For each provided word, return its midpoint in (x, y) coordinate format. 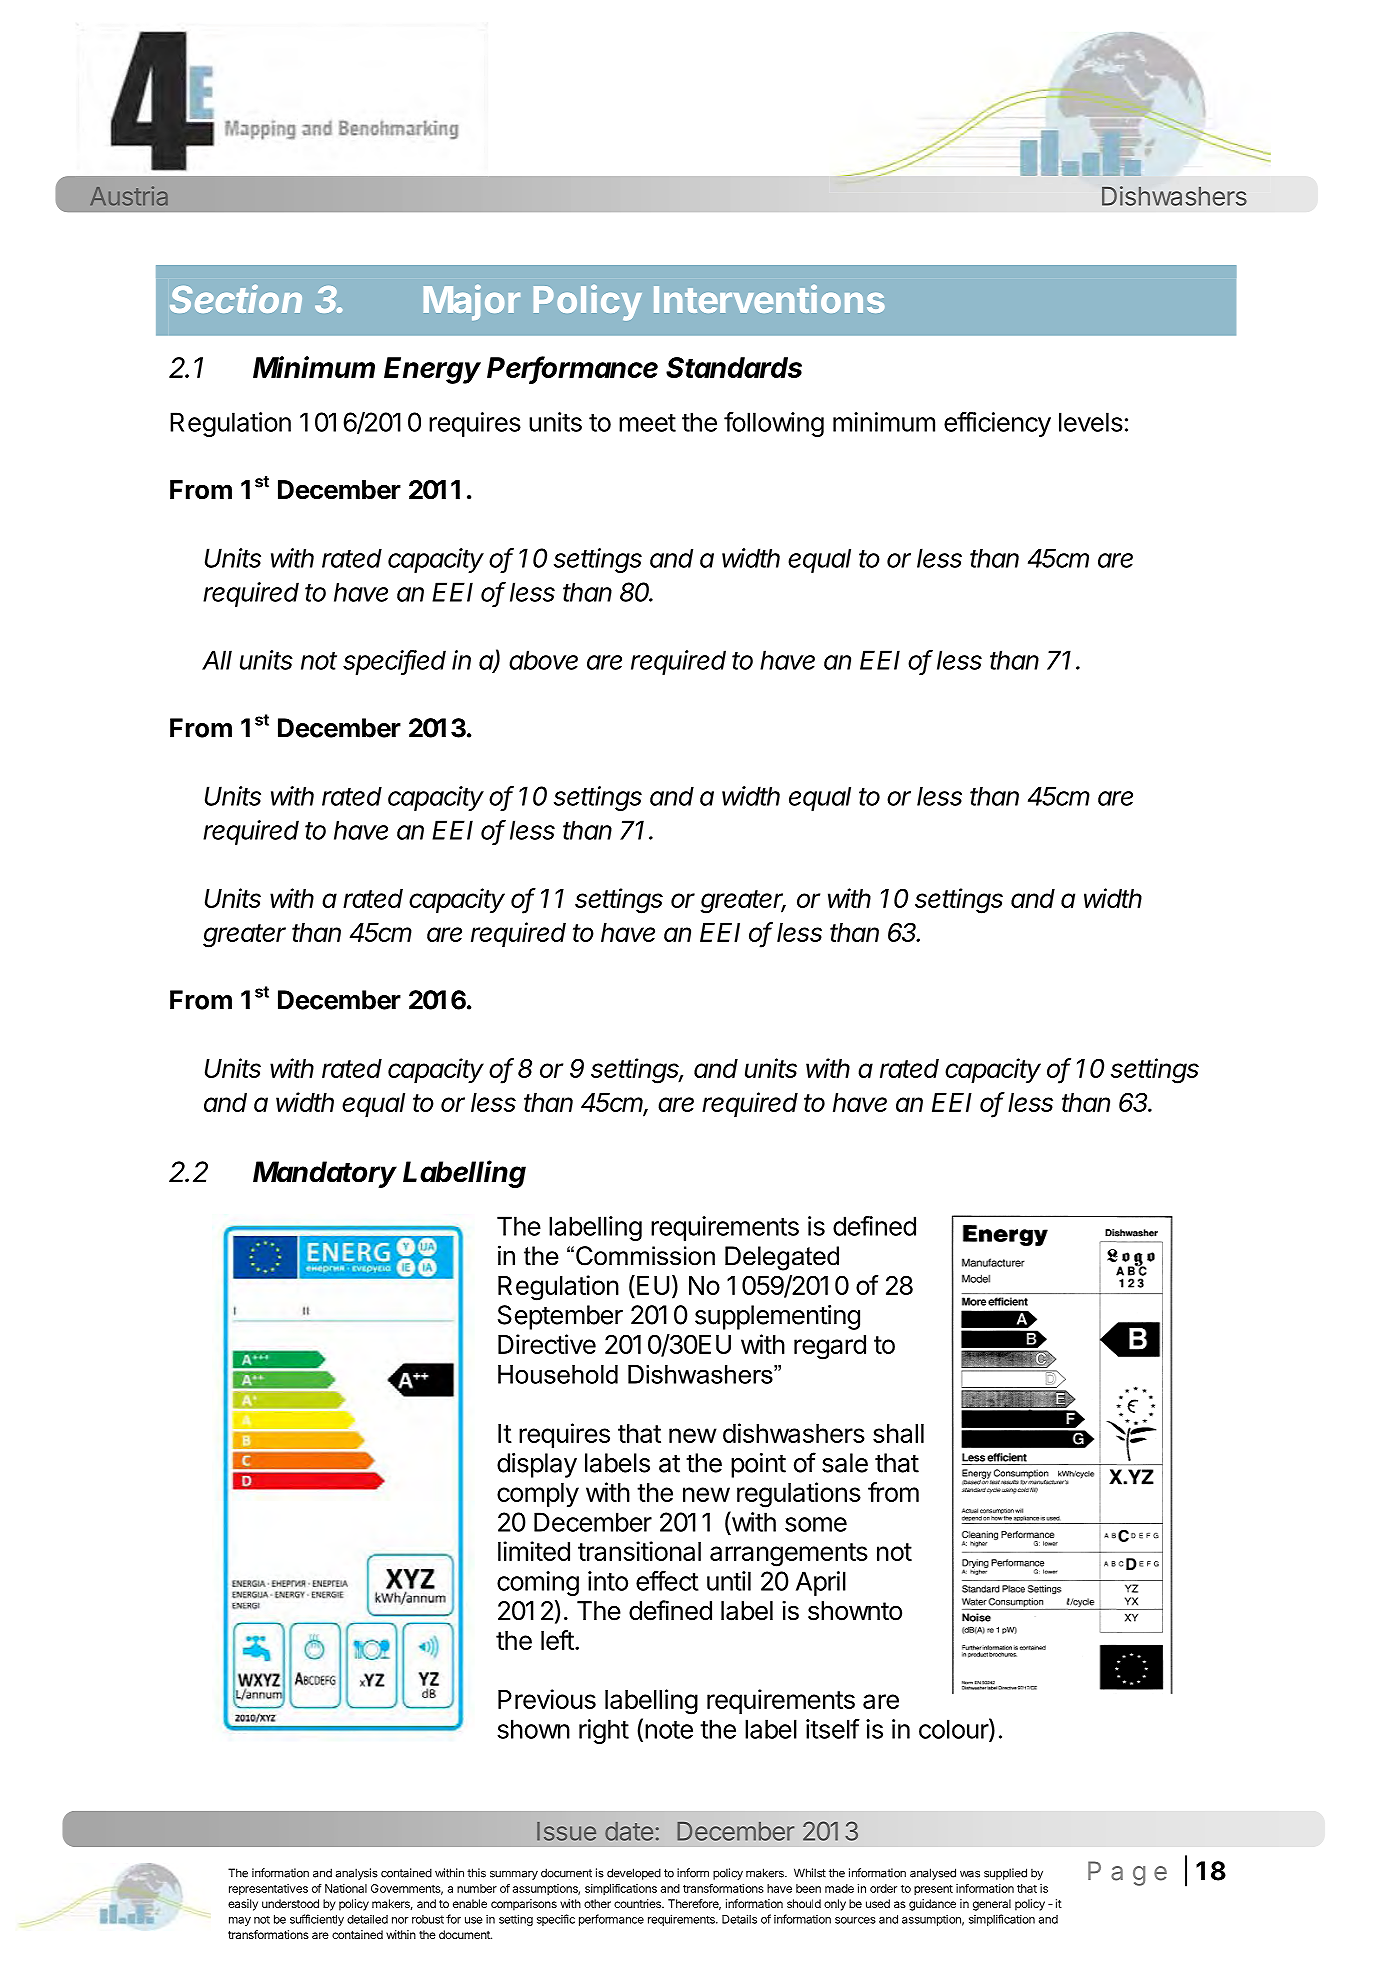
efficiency (997, 424)
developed (634, 1874)
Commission (645, 1256)
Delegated (782, 1258)
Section (236, 299)
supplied (1005, 1874)
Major (472, 302)
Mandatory (325, 1174)
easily (243, 1905)
